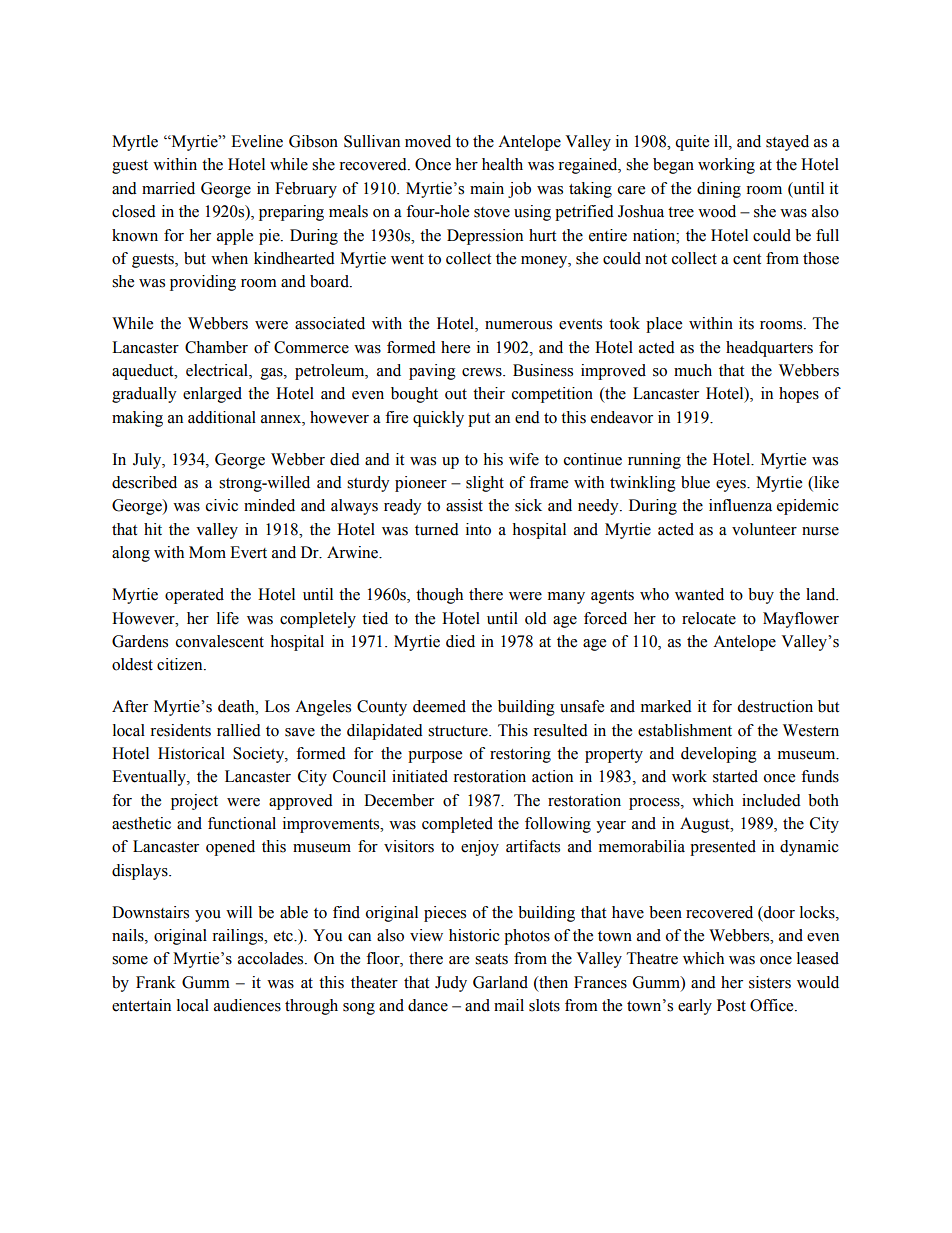 This screenshot has height=1233, width=952. I want to click on health, so click(502, 164).
